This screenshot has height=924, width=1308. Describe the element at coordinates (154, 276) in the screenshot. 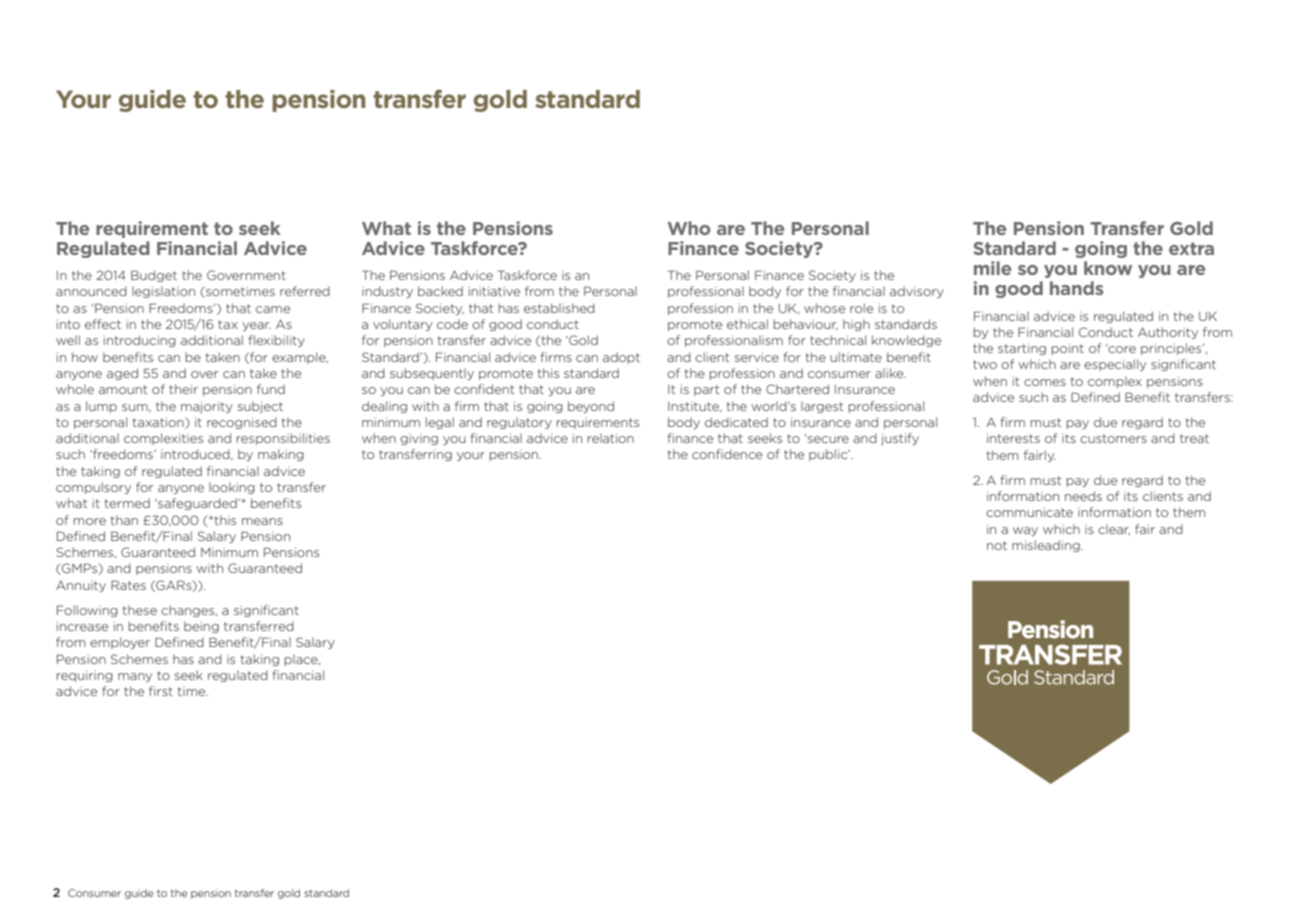

I see `Budget` at that location.
